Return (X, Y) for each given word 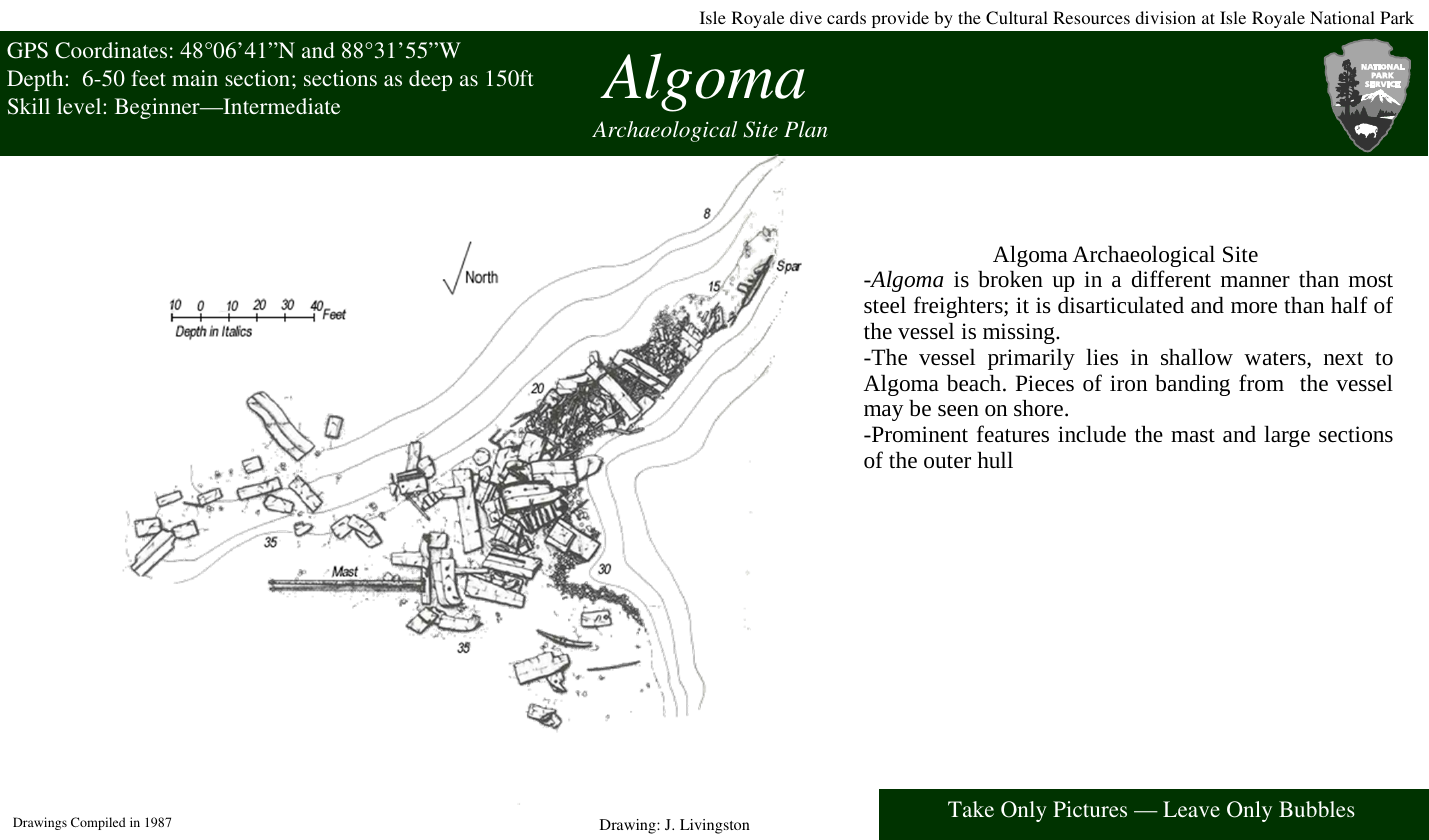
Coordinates (111, 50)
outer (947, 461)
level (80, 106)
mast (1193, 436)
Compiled (98, 823)
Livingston (715, 826)
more (1254, 308)
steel (885, 305)
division (1165, 17)
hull (995, 460)
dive (806, 17)
